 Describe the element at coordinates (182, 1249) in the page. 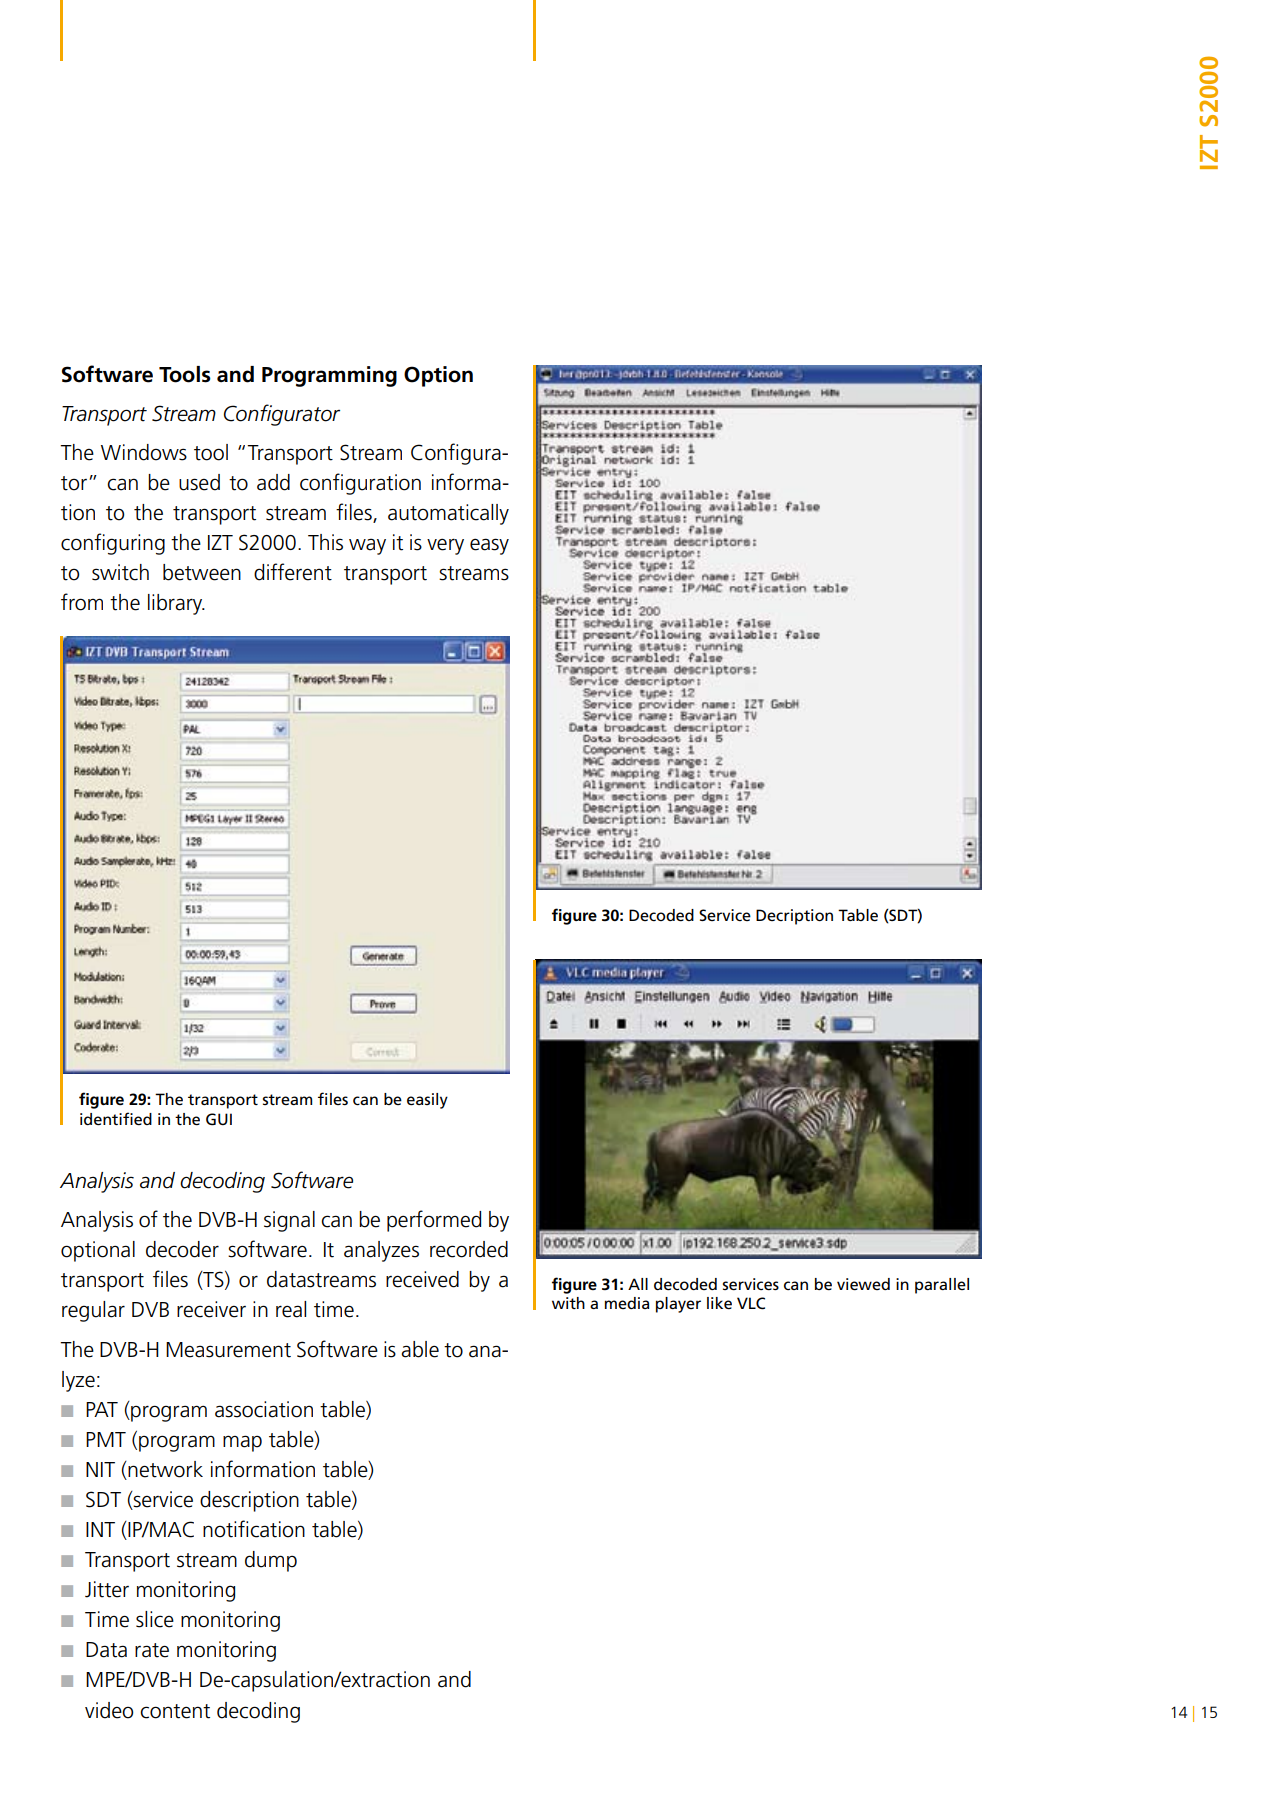

I see `decoder` at that location.
